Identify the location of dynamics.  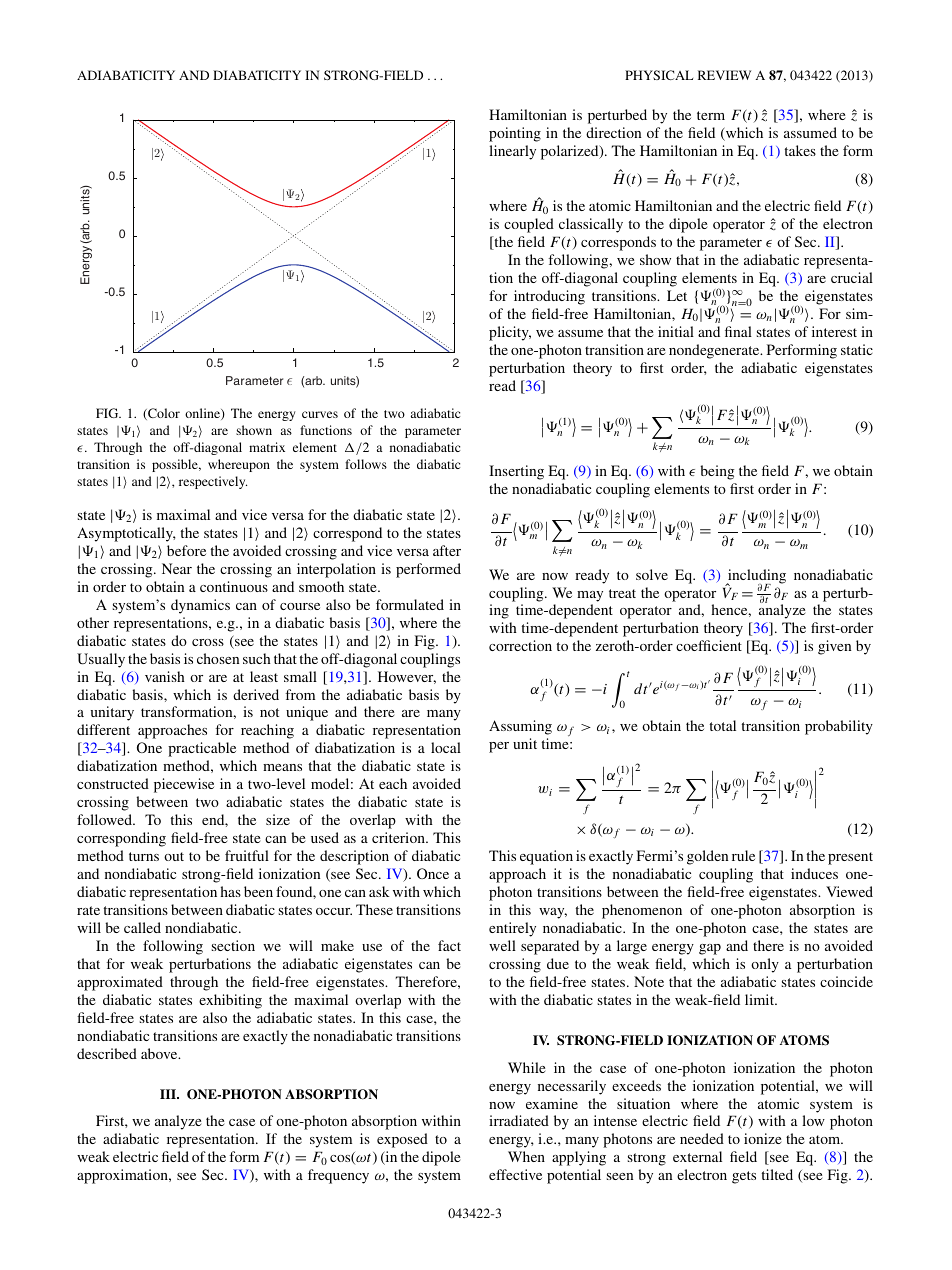
(200, 606).
